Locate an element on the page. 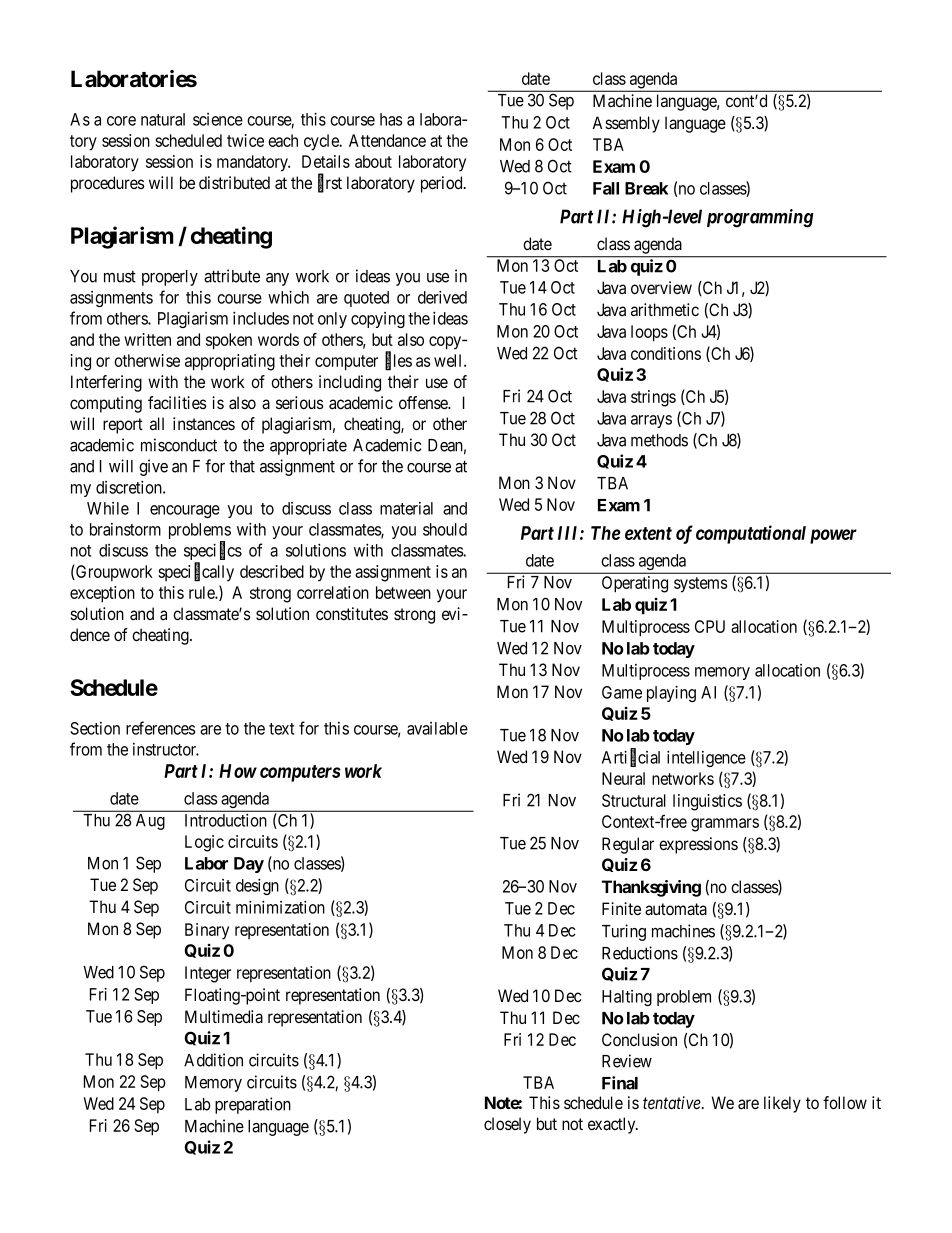  available is located at coordinates (437, 728).
